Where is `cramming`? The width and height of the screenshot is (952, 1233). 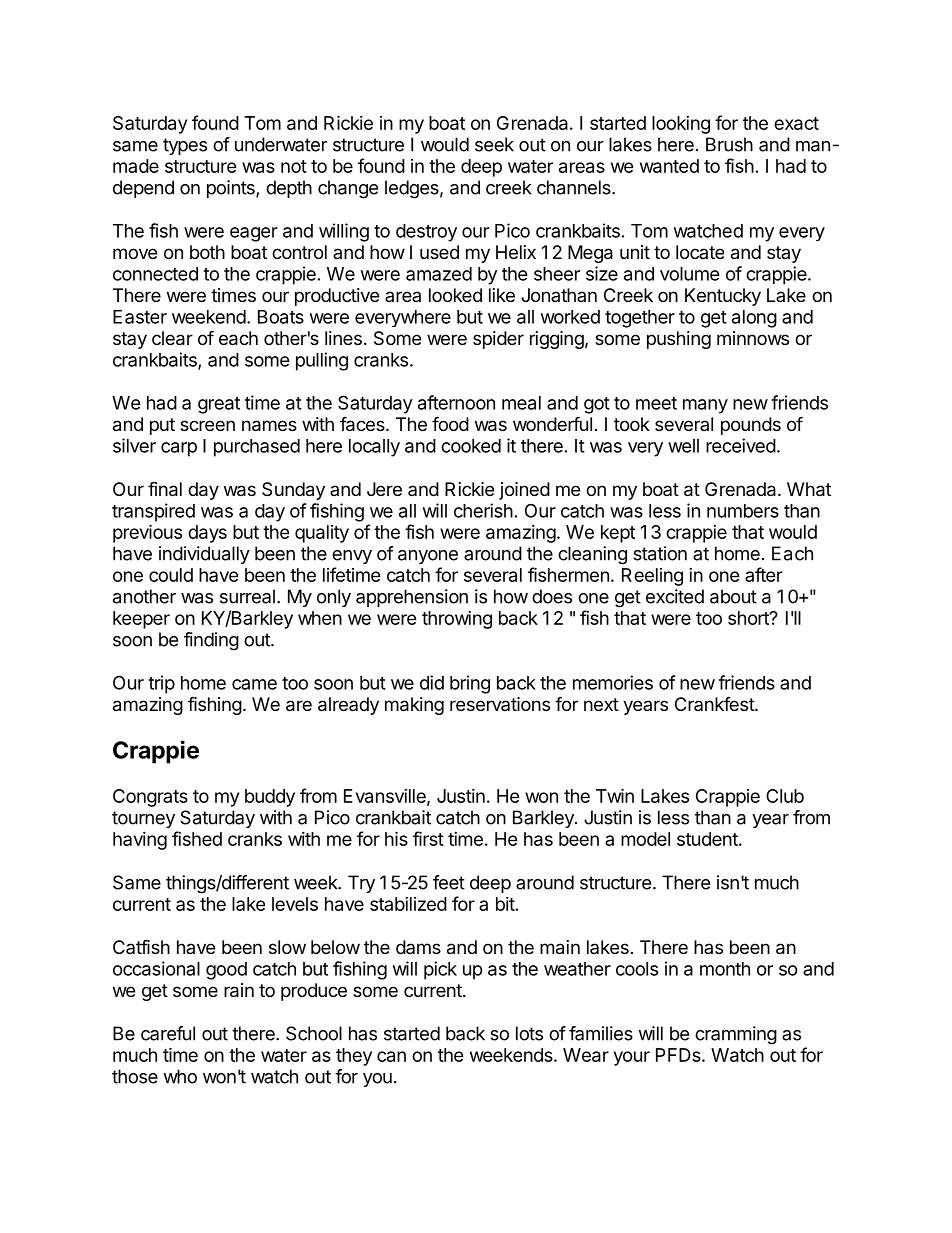
cramming is located at coordinates (736, 1035).
